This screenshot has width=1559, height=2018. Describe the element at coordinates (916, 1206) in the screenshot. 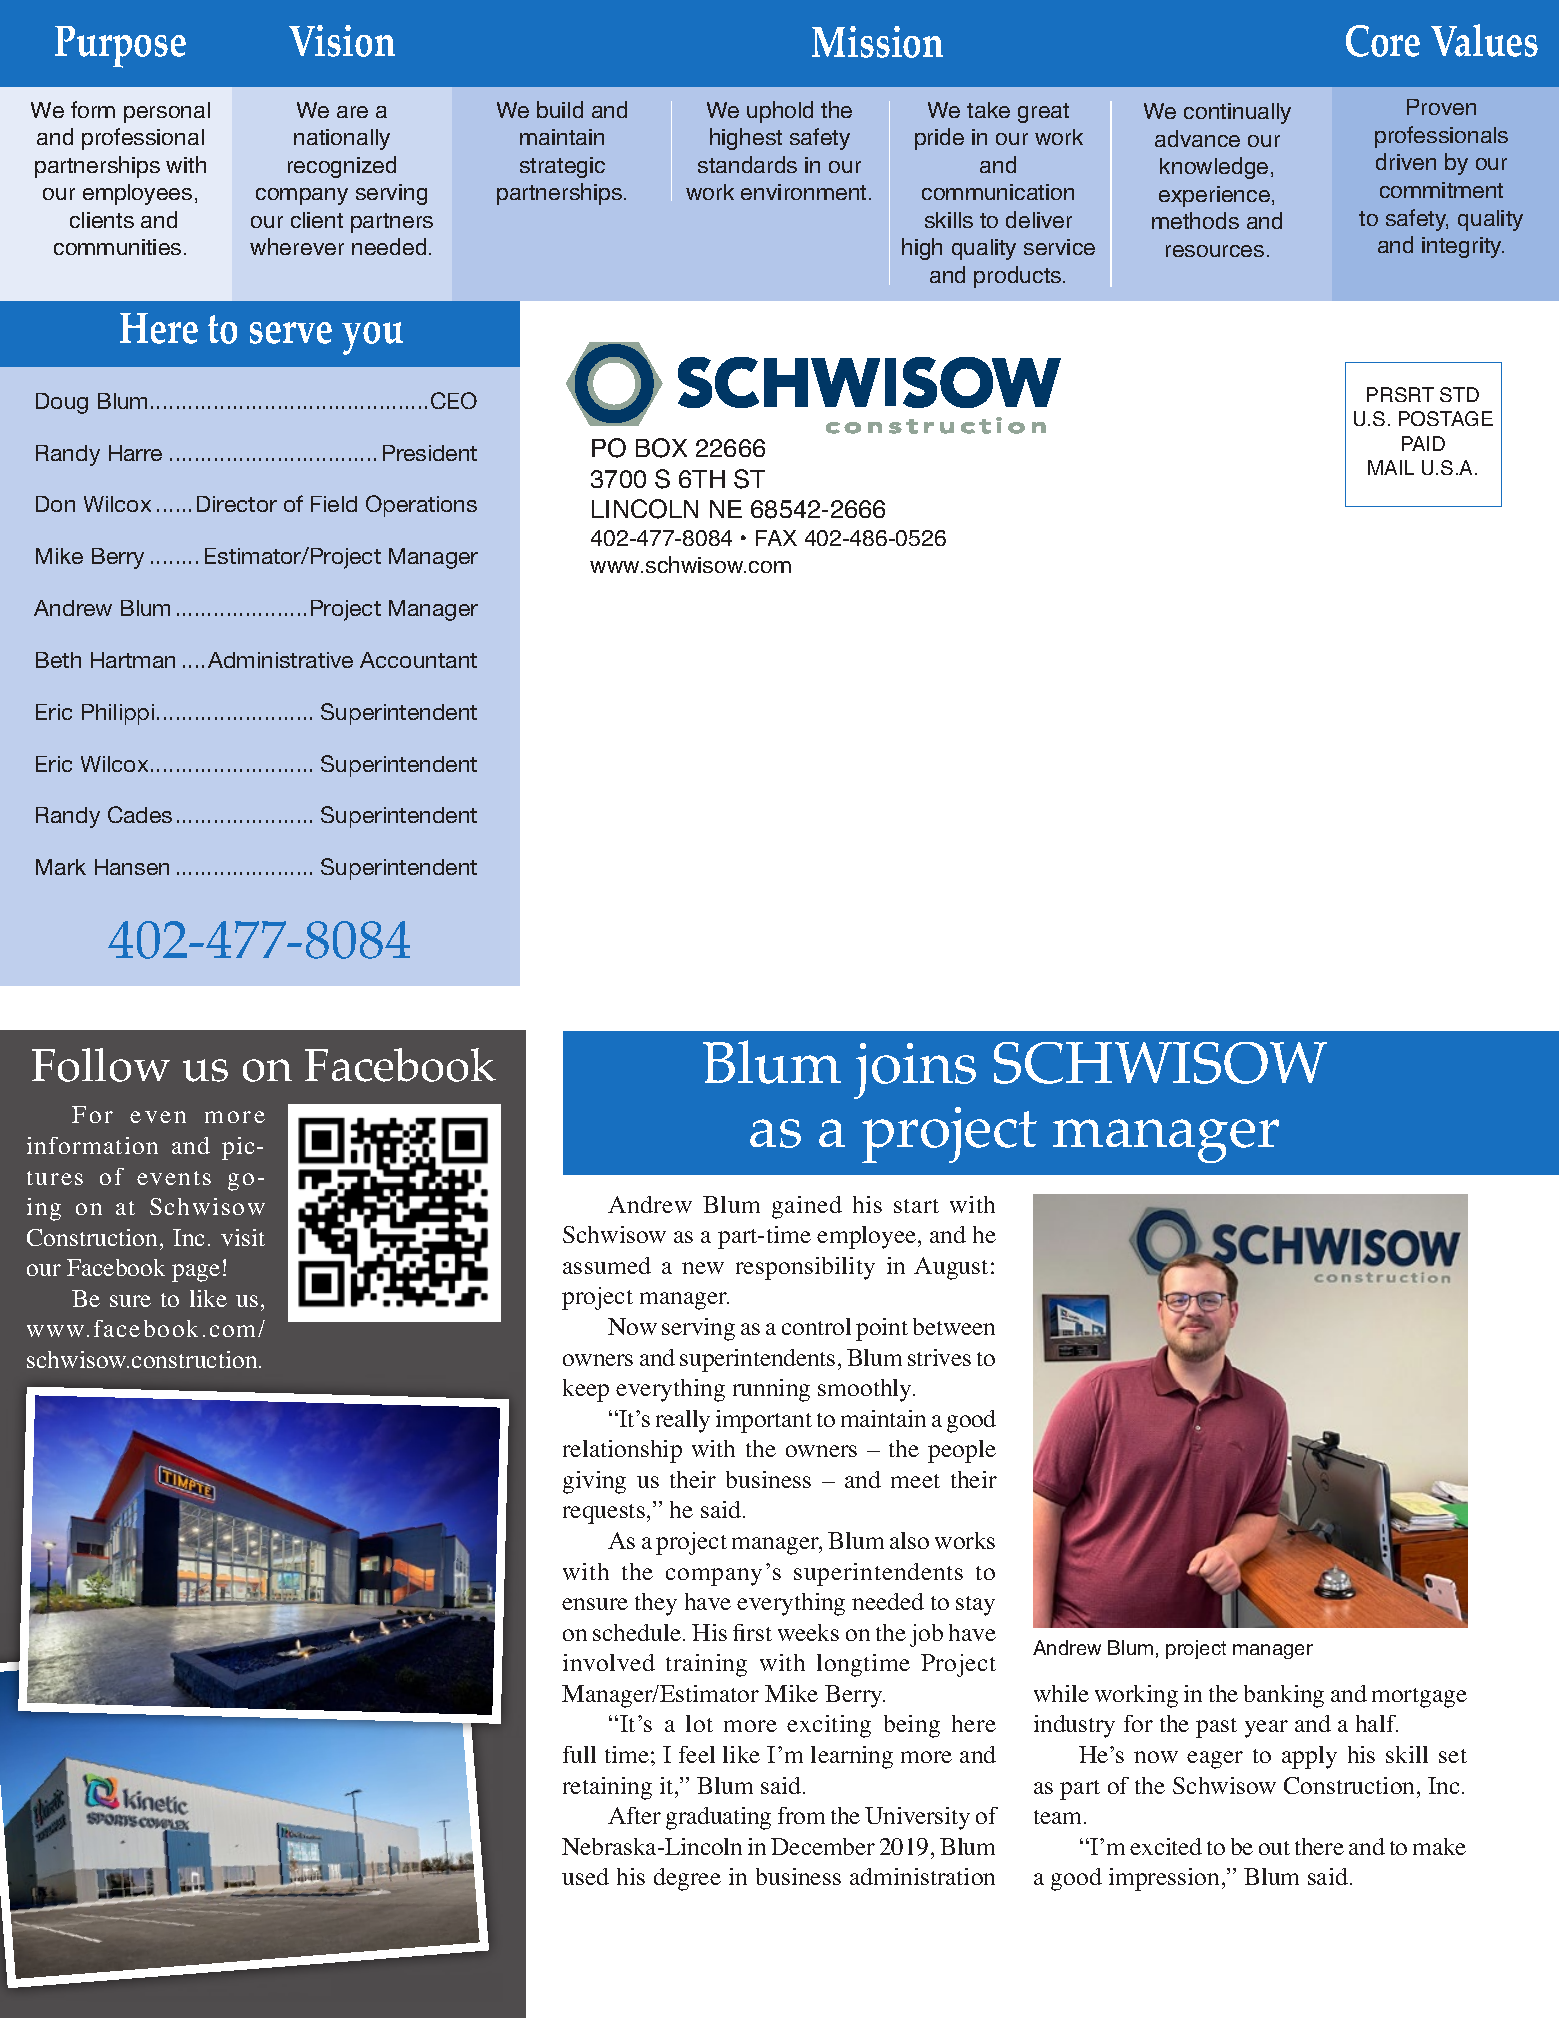

I see `start` at that location.
